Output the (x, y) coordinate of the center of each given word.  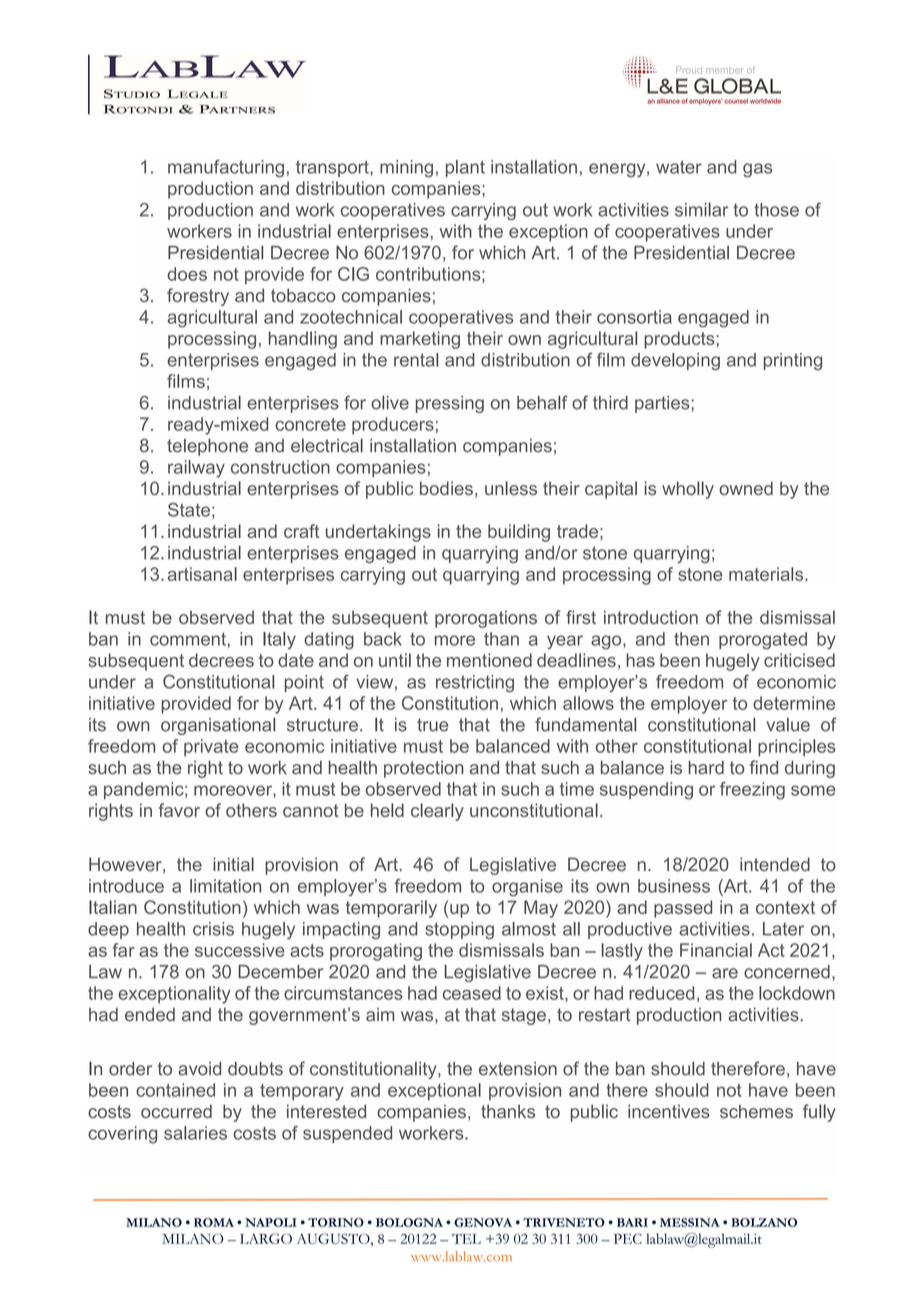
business (674, 886)
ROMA (214, 1222)
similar (701, 209)
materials (767, 574)
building (519, 533)
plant (465, 168)
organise (527, 887)
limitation (225, 886)
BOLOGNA (409, 1222)
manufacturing (226, 168)
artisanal (202, 574)
